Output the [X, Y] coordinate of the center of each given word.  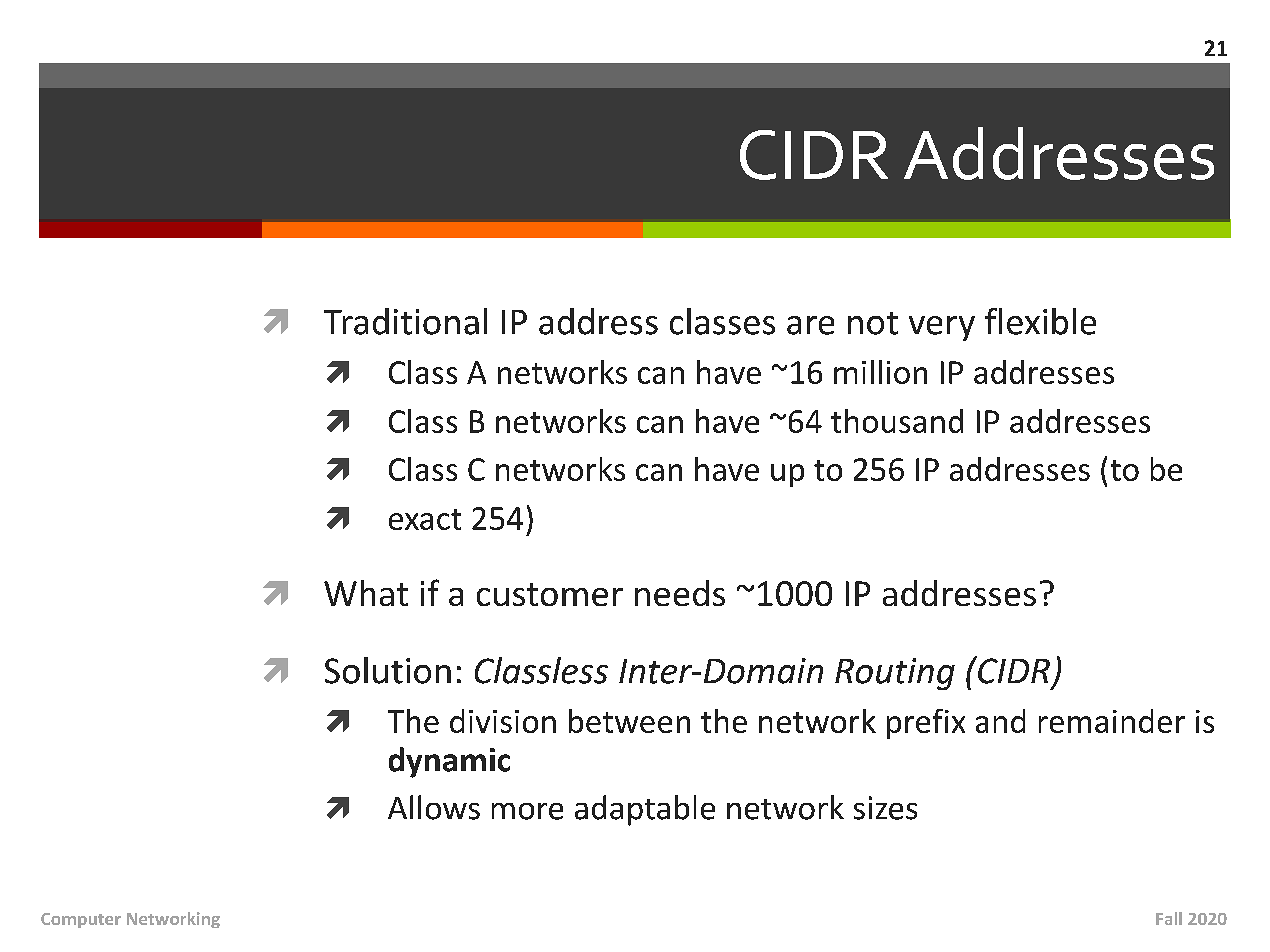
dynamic [449, 762]
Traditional [405, 321]
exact [425, 519]
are [810, 325]
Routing [895, 674]
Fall [1169, 918]
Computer [81, 920]
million [880, 372]
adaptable [645, 810]
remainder [1112, 721]
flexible [1040, 321]
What [366, 593]
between [629, 721]
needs [680, 593]
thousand [897, 421]
